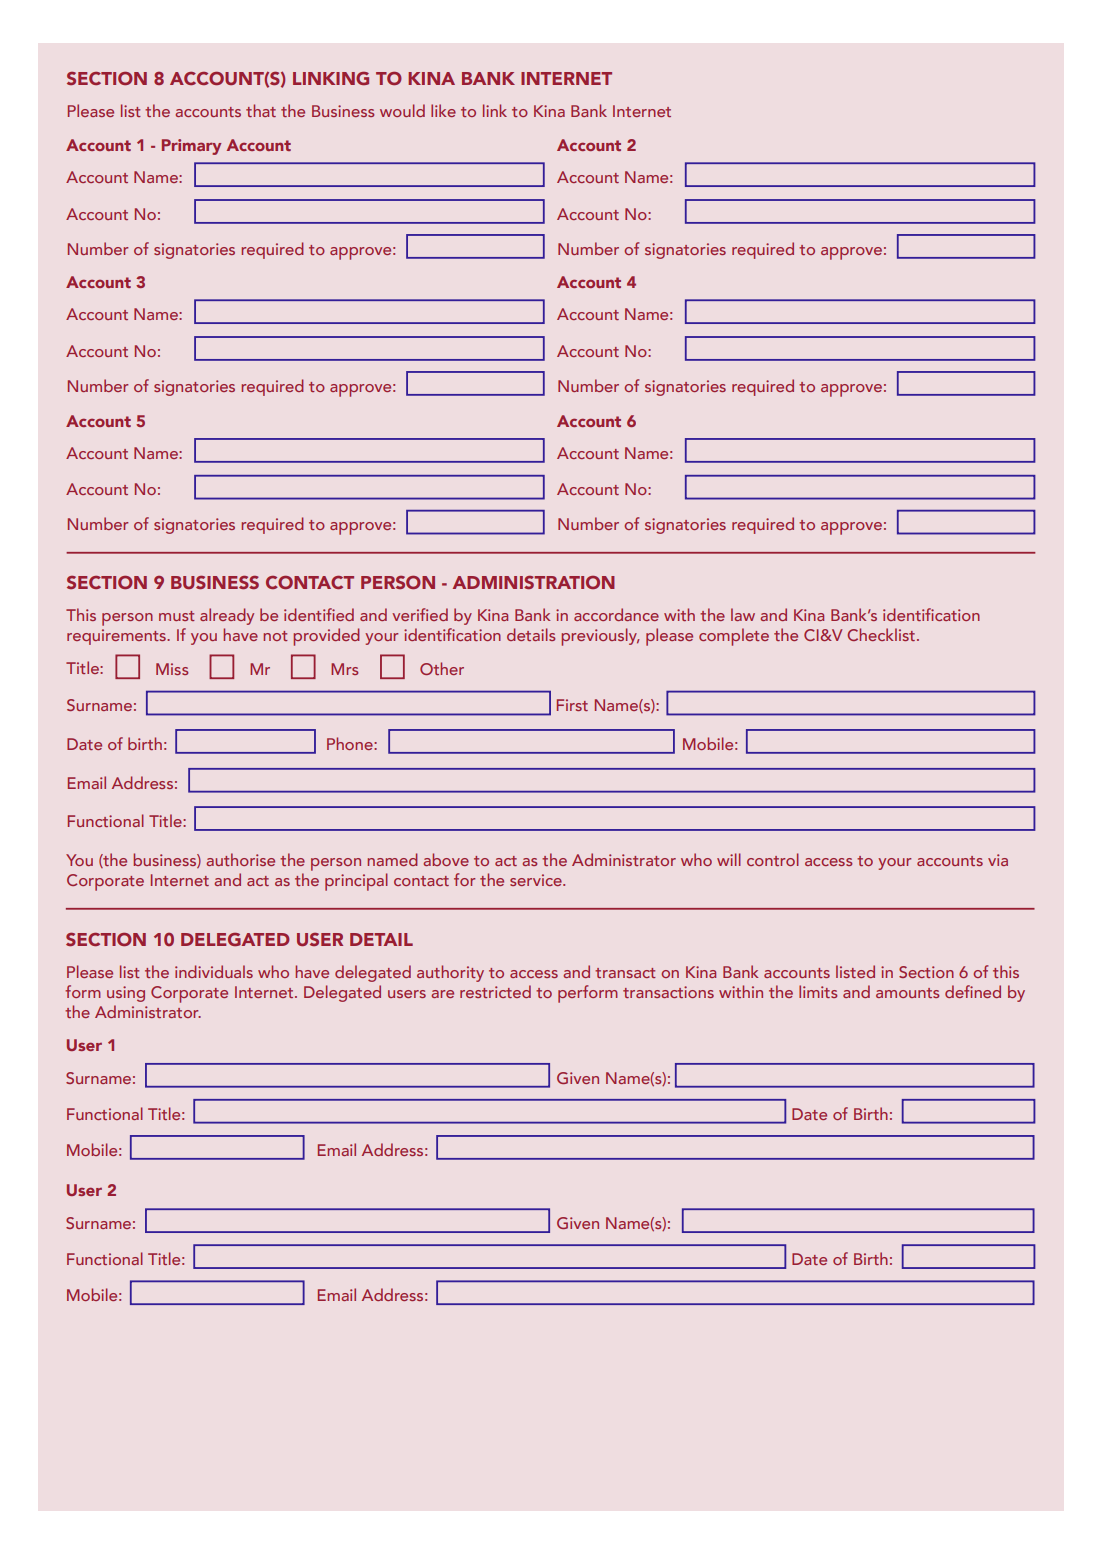 The height and width of the page is (1559, 1102). Describe the element at coordinates (172, 669) in the page. I see `Miss` at that location.
